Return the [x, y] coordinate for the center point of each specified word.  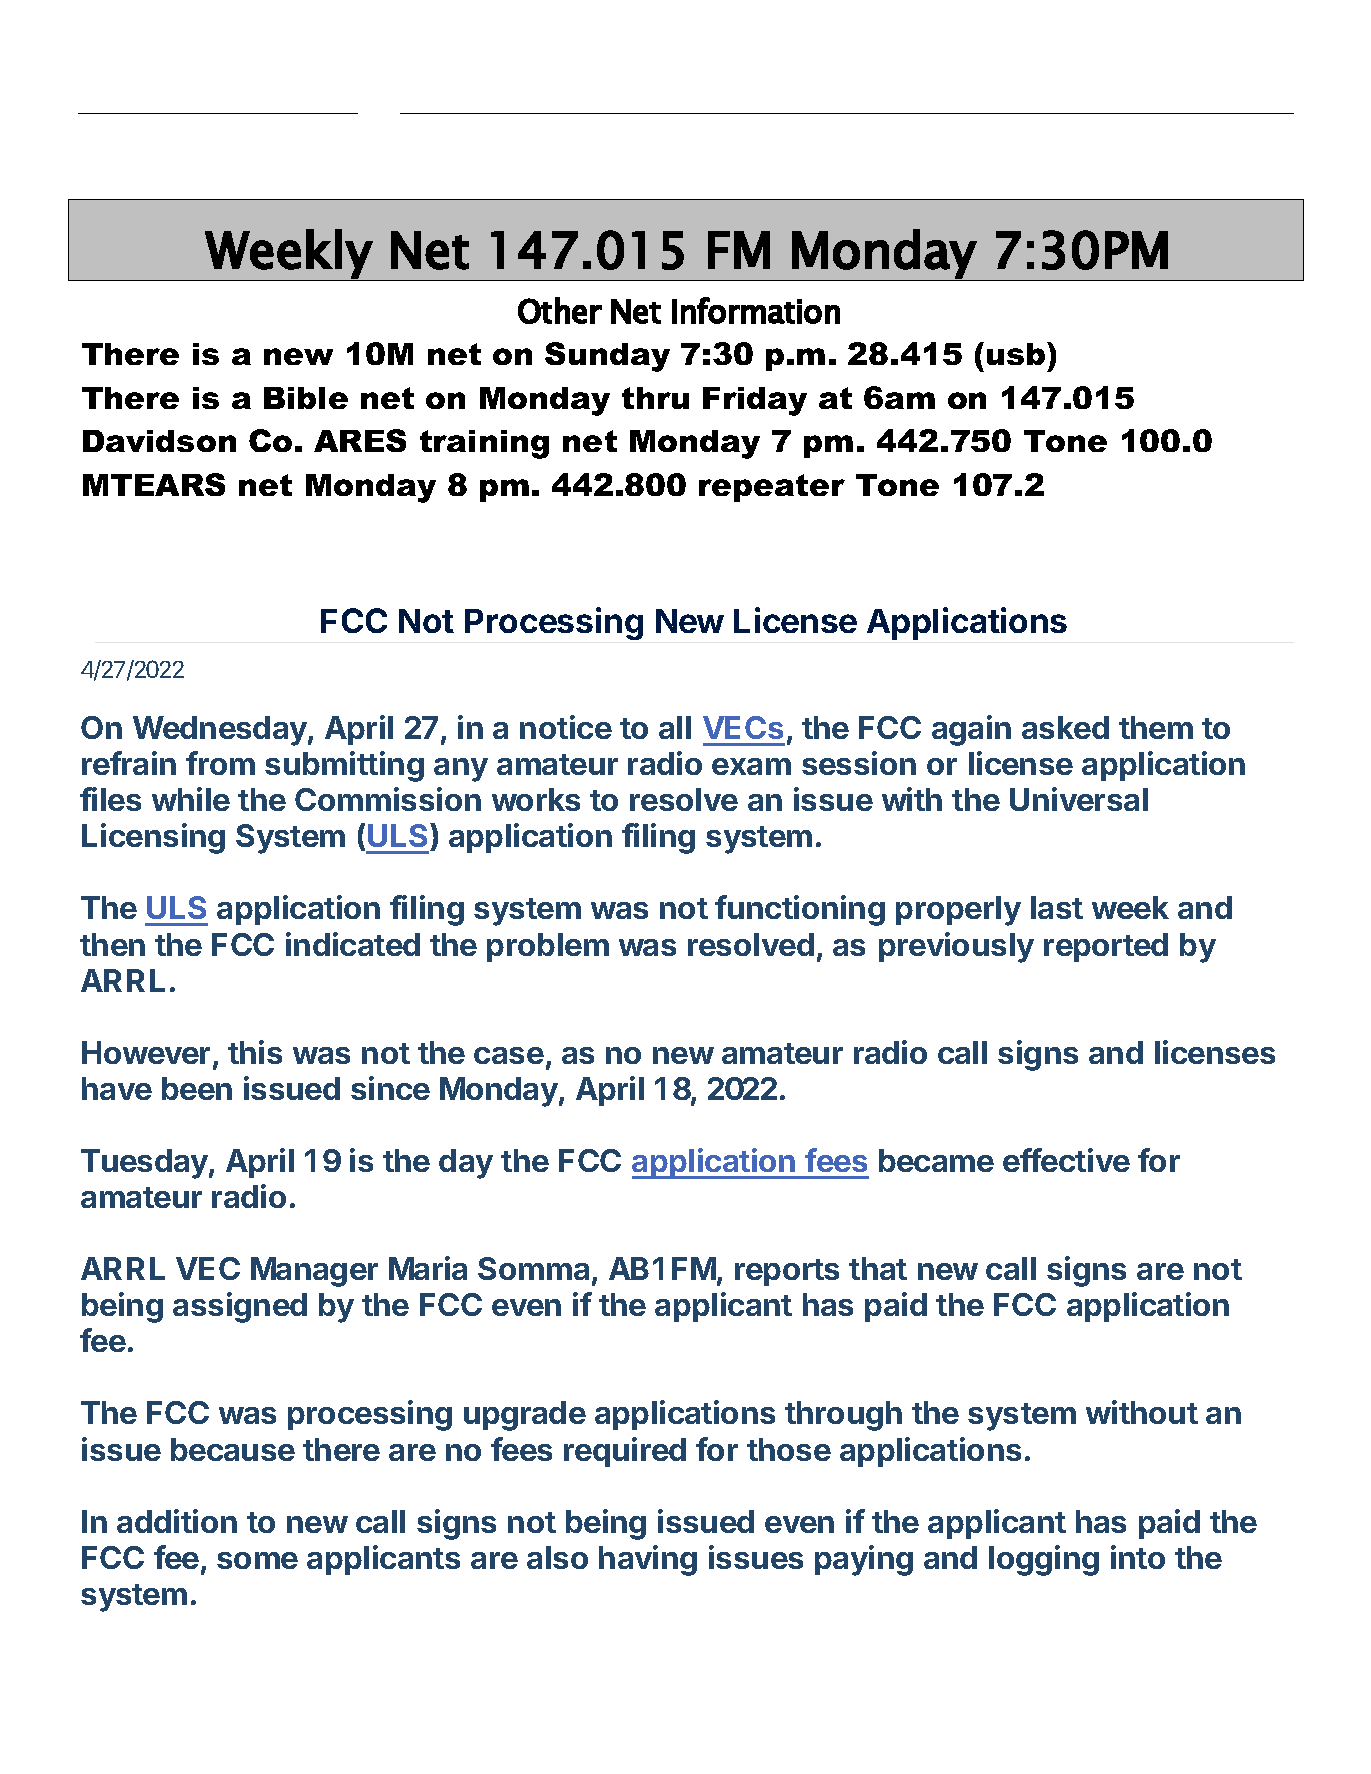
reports [787, 1272]
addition [177, 1521]
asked [1065, 727]
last [1057, 907]
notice [566, 727]
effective [1066, 1160]
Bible [306, 398]
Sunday [607, 357]
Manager [314, 1272]
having [648, 1560]
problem [548, 947]
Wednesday [221, 731]
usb [1017, 353]
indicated [353, 944]
